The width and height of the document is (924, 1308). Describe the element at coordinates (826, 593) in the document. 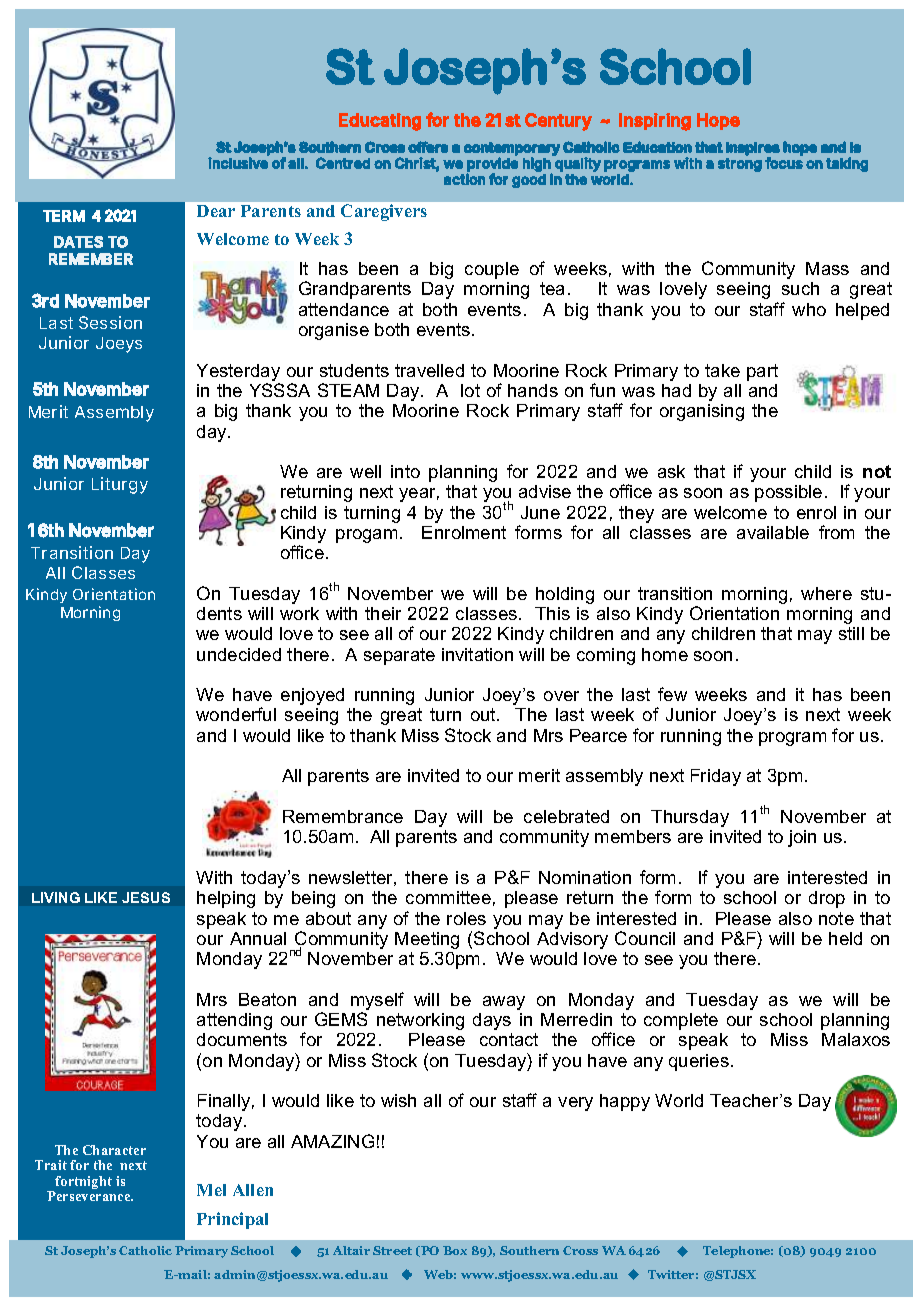

I see `where` at that location.
